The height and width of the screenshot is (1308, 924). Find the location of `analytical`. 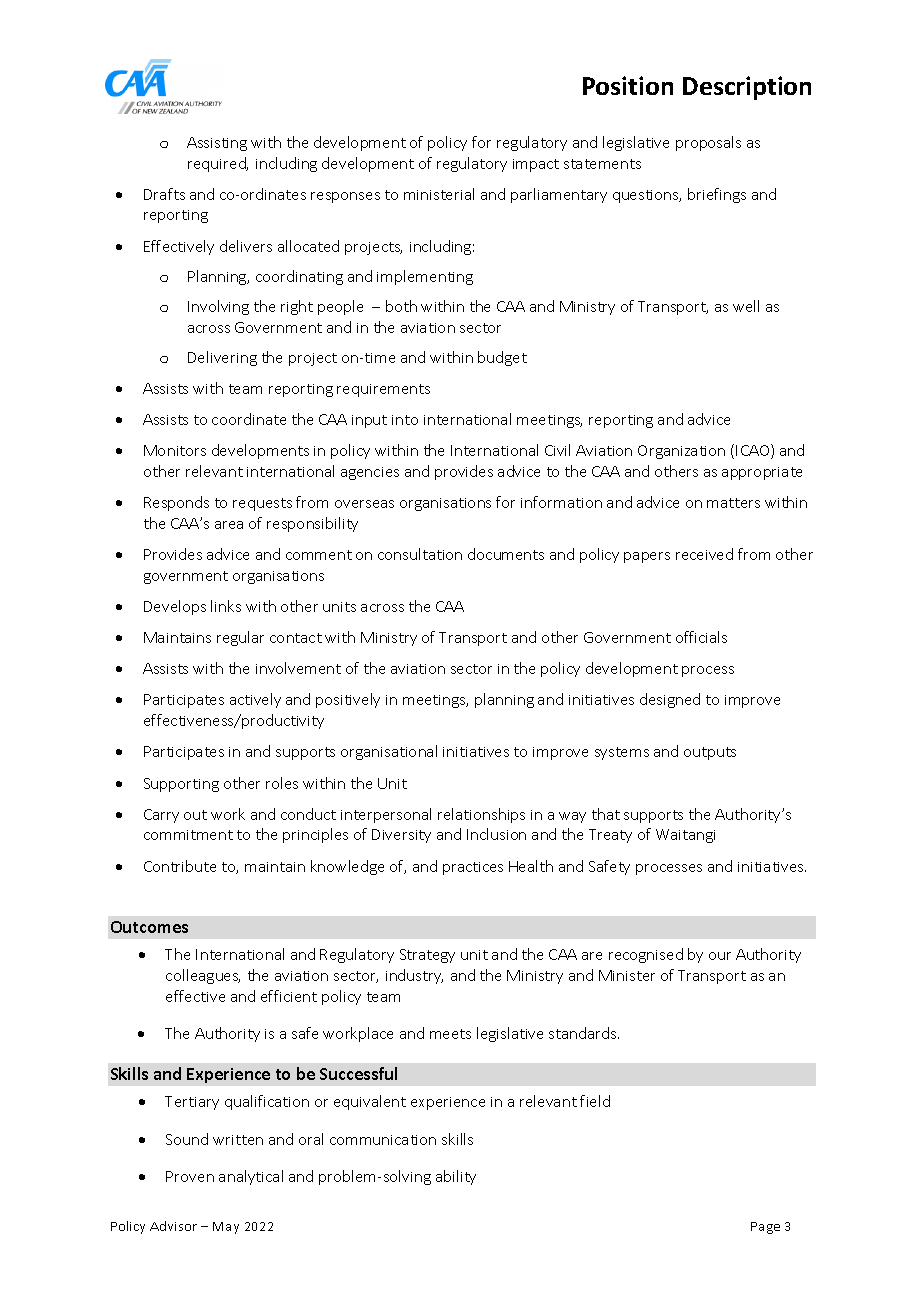

analytical is located at coordinates (251, 1177).
